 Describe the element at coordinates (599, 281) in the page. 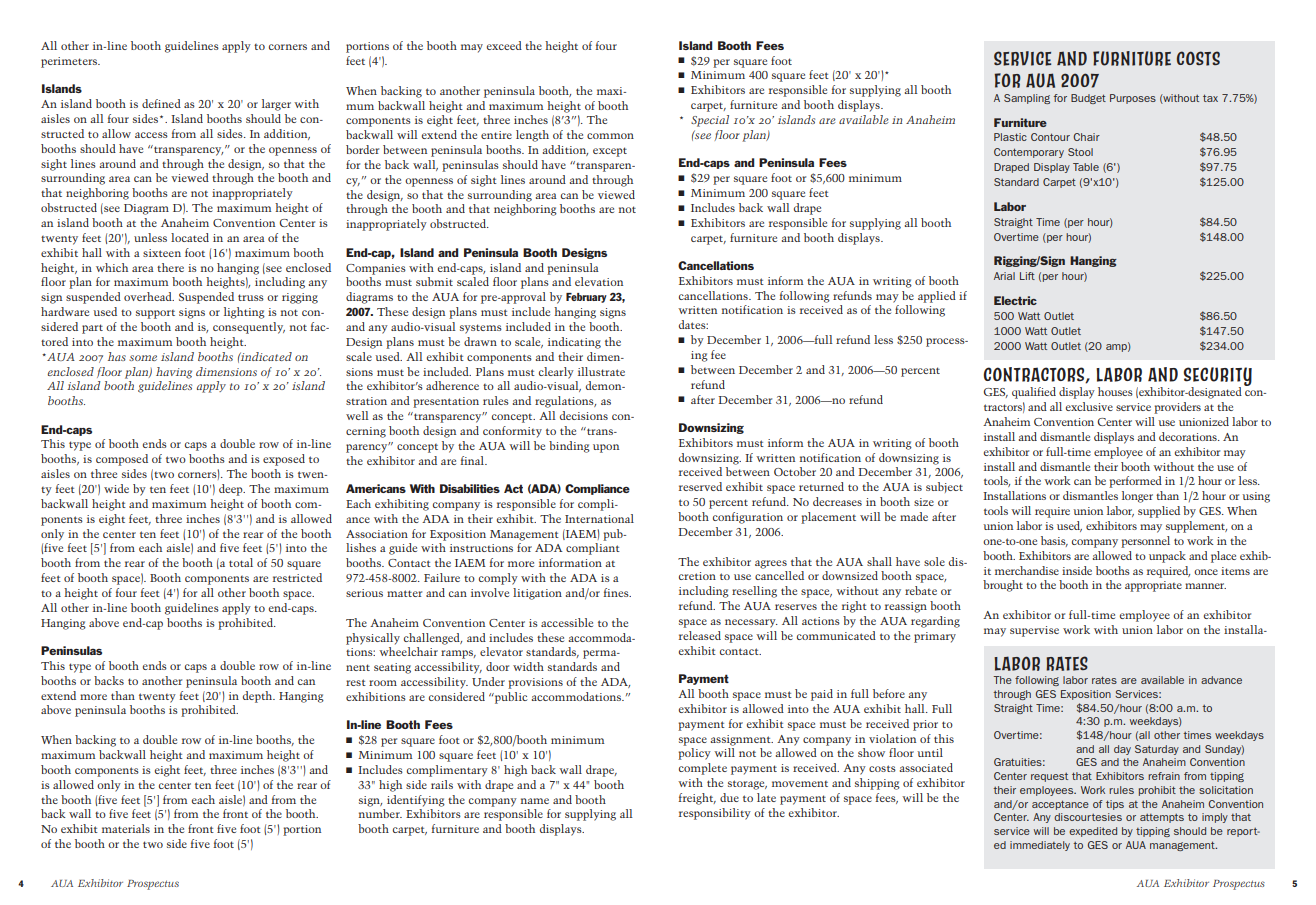

I see `elevation` at that location.
